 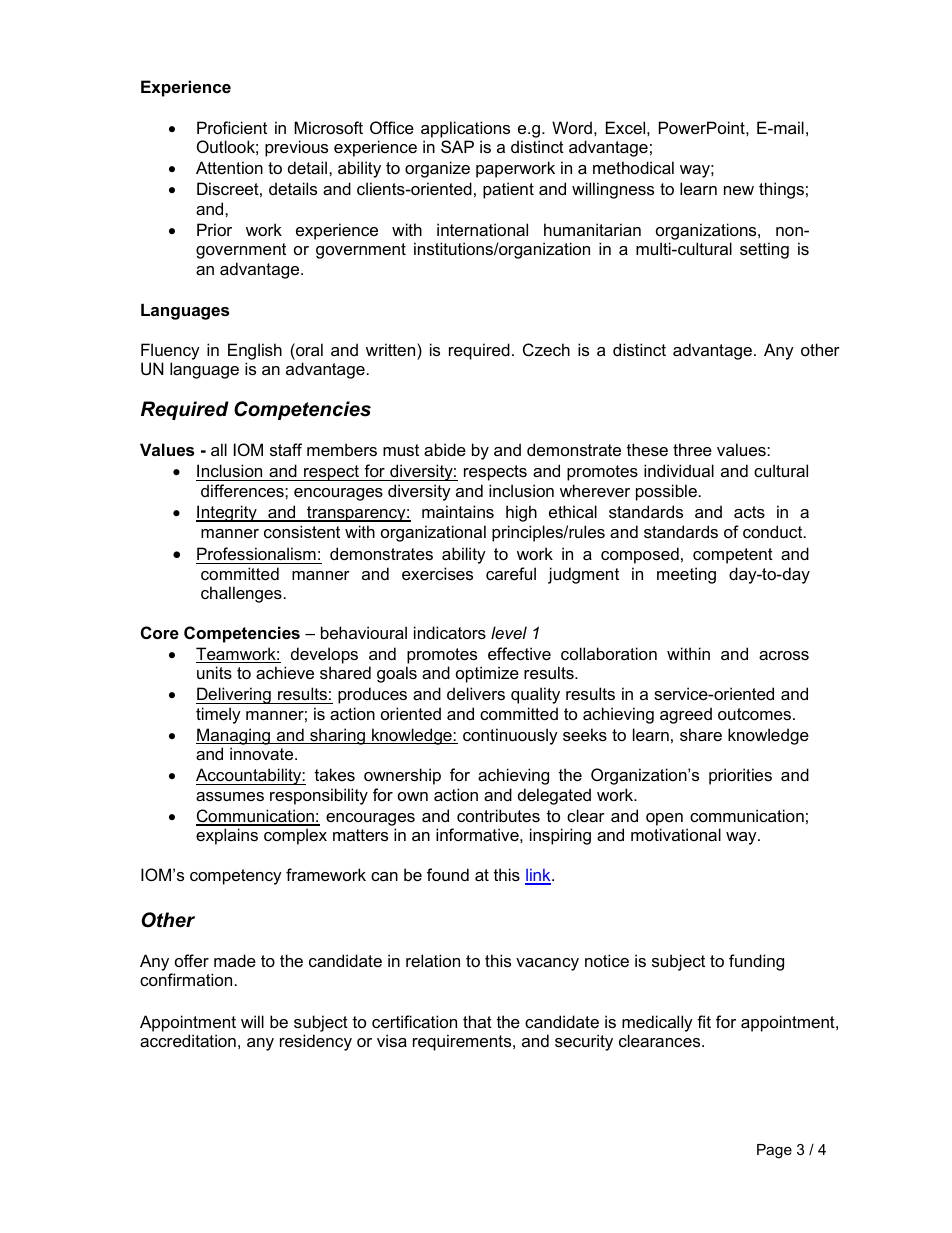 I want to click on requirements, so click(x=463, y=1042).
